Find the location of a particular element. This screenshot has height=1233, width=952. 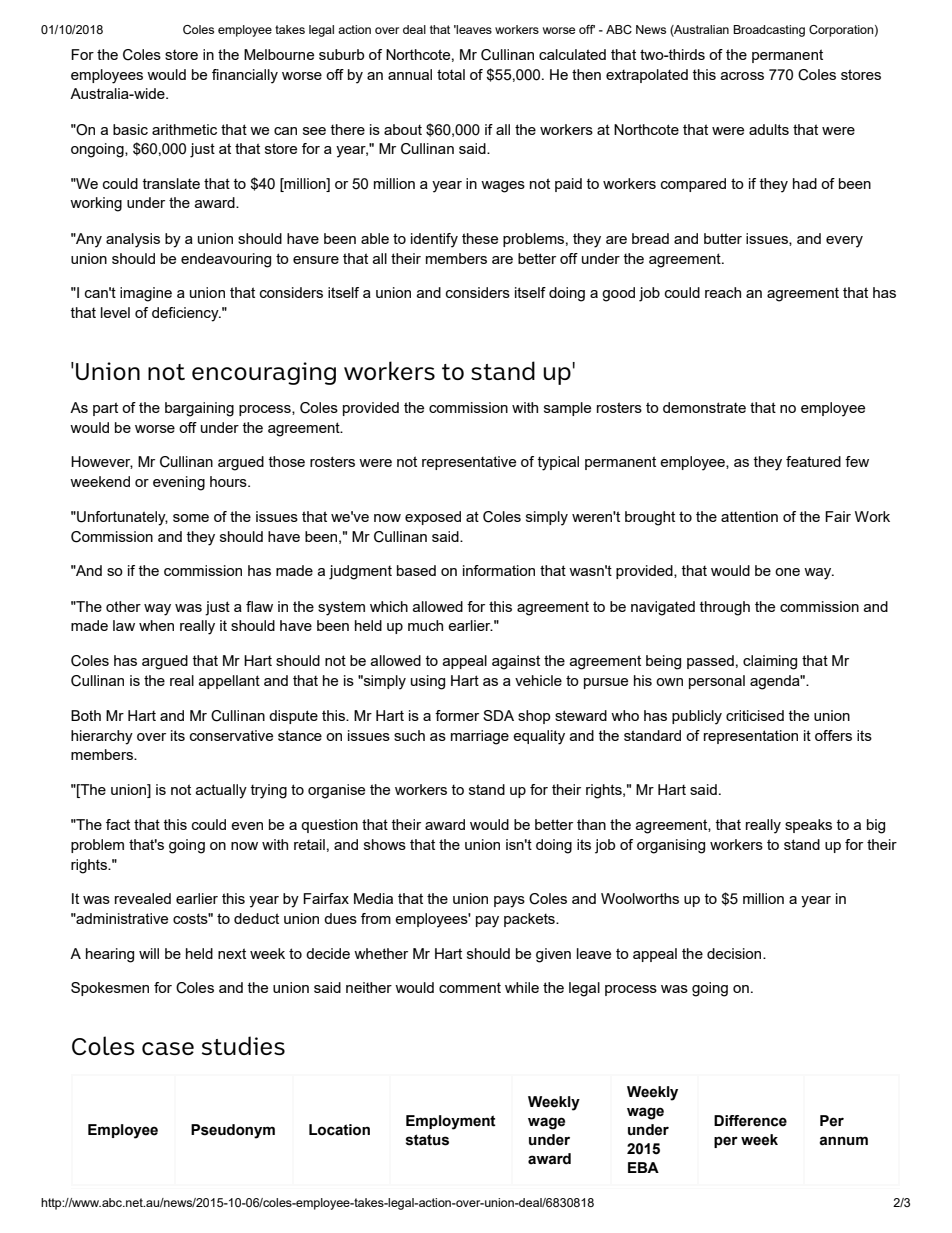

Employment is located at coordinates (451, 1122).
